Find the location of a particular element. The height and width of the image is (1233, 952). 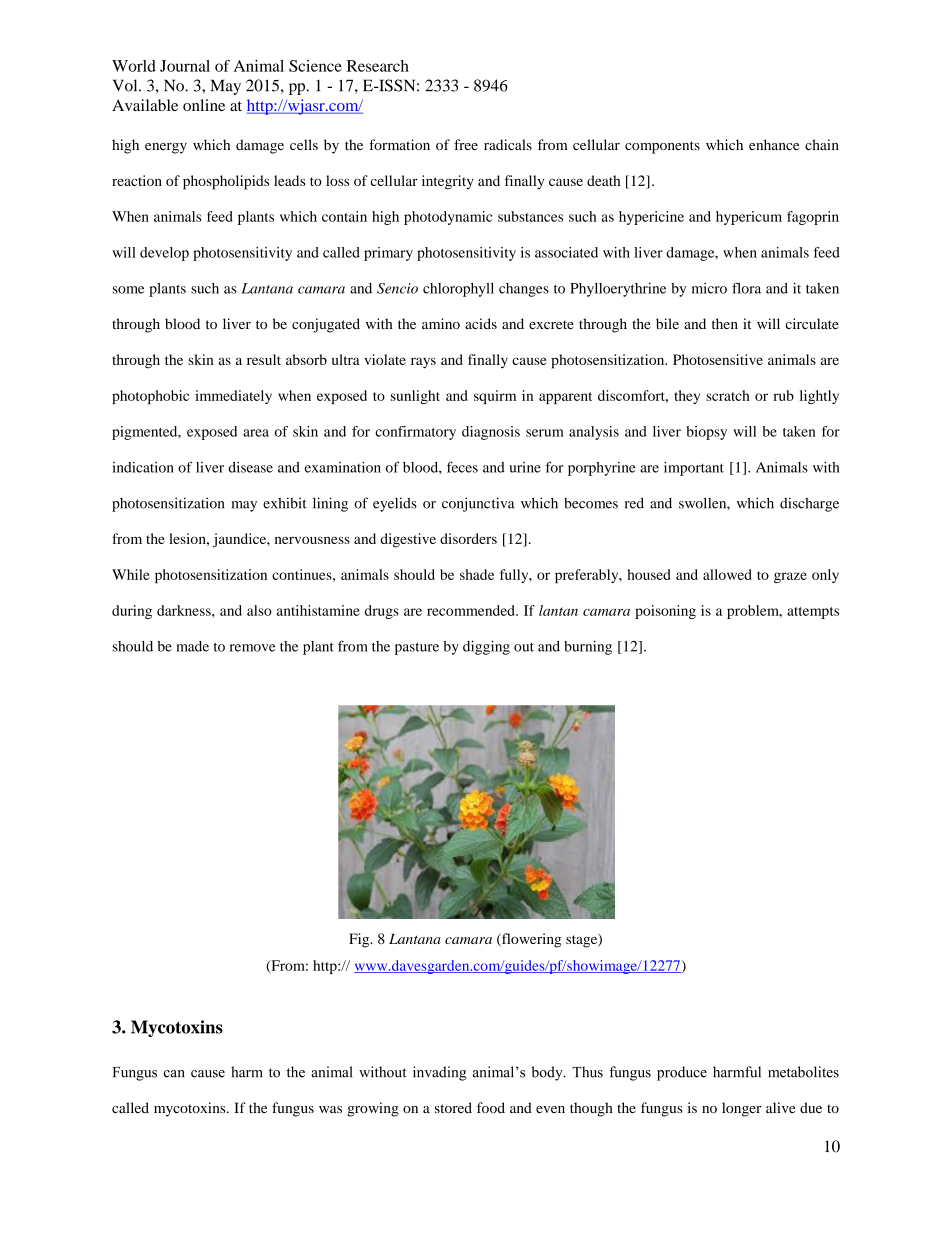

enhance is located at coordinates (774, 144).
